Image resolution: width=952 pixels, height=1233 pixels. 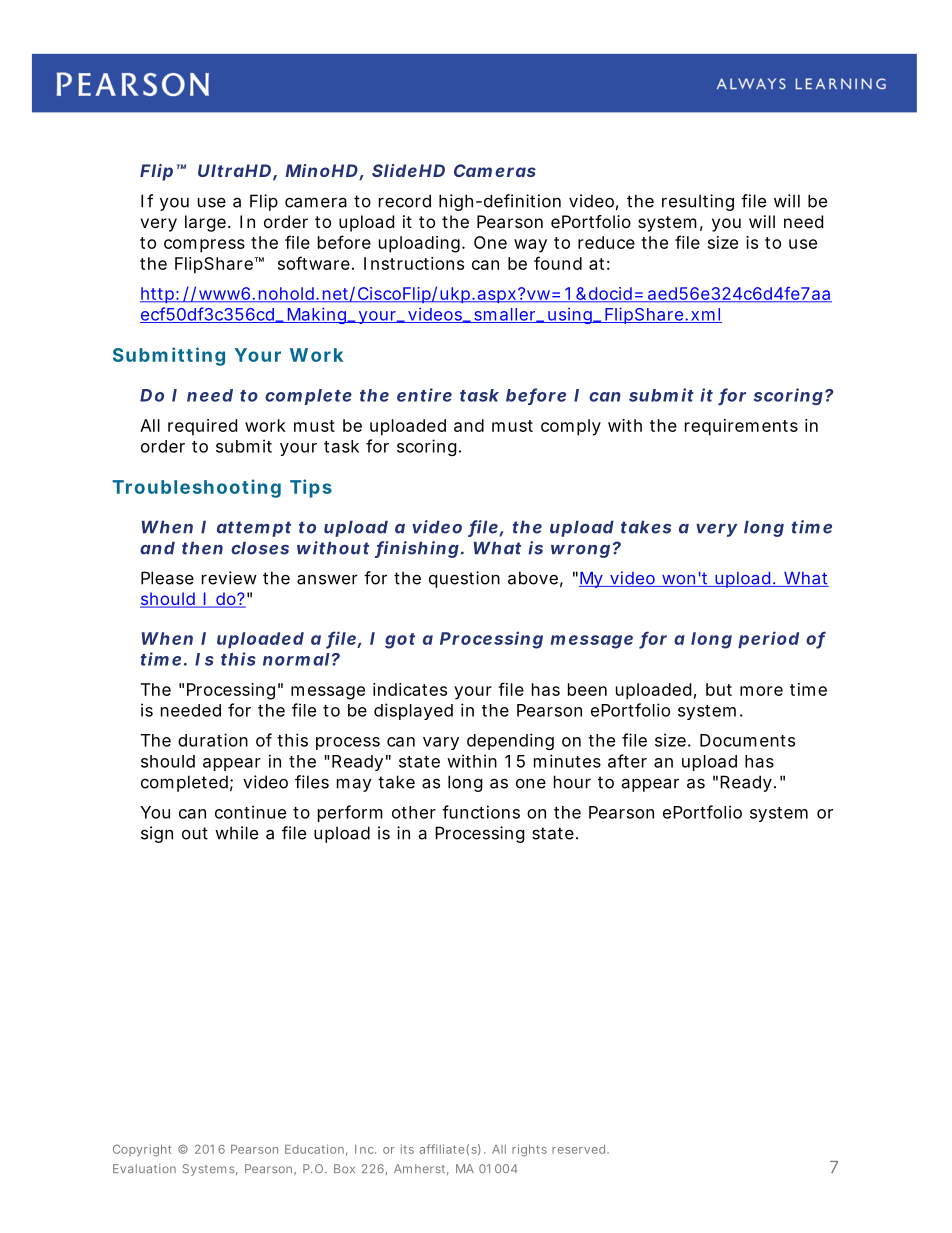 What do you see at coordinates (572, 782) in the page?
I see `hour` at bounding box center [572, 782].
